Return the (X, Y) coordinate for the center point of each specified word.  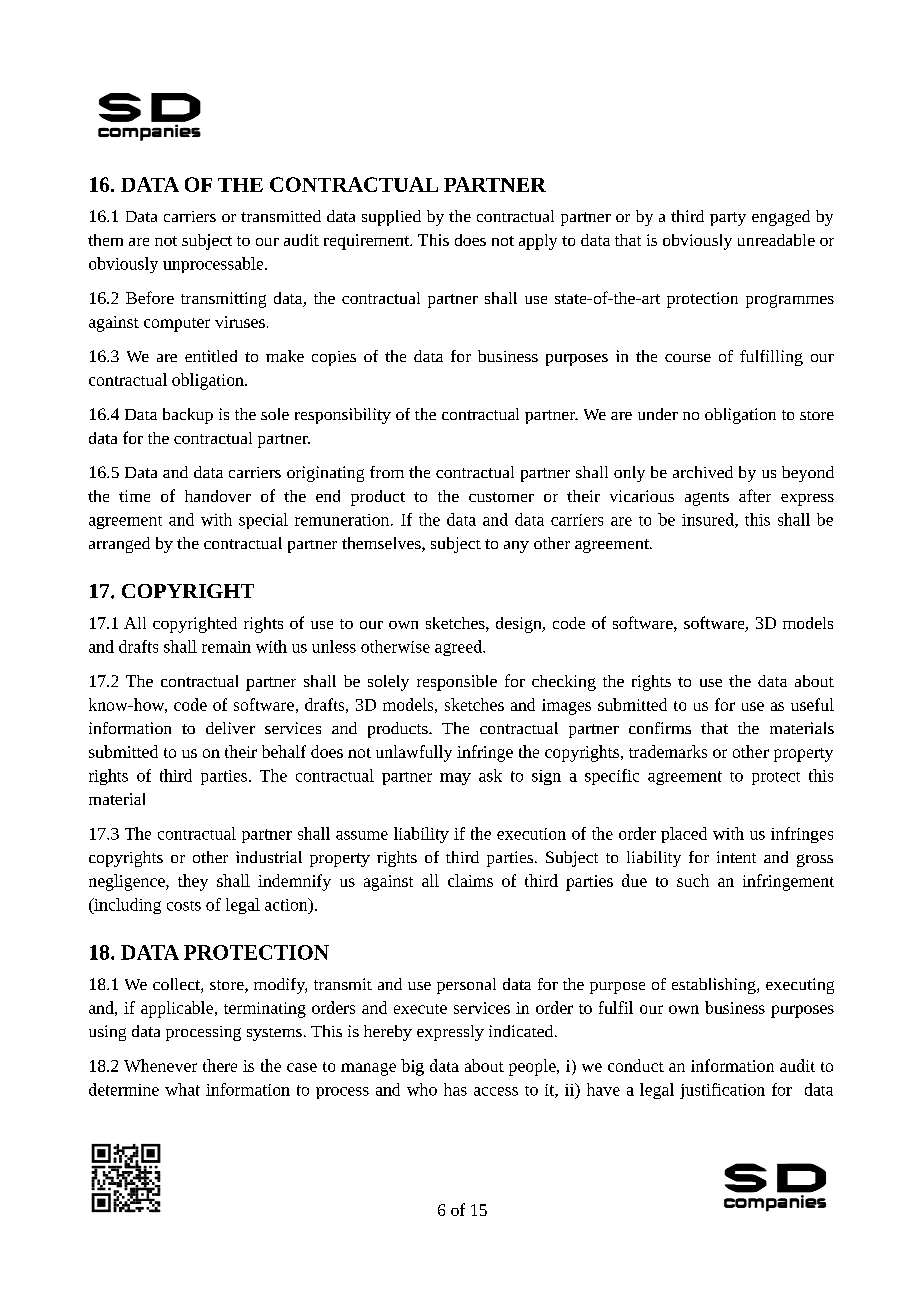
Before (150, 297)
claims (470, 880)
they (193, 882)
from (387, 472)
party (728, 219)
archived (703, 472)
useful (812, 704)
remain (226, 647)
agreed (459, 648)
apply (538, 242)
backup (188, 416)
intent (736, 857)
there (220, 1065)
